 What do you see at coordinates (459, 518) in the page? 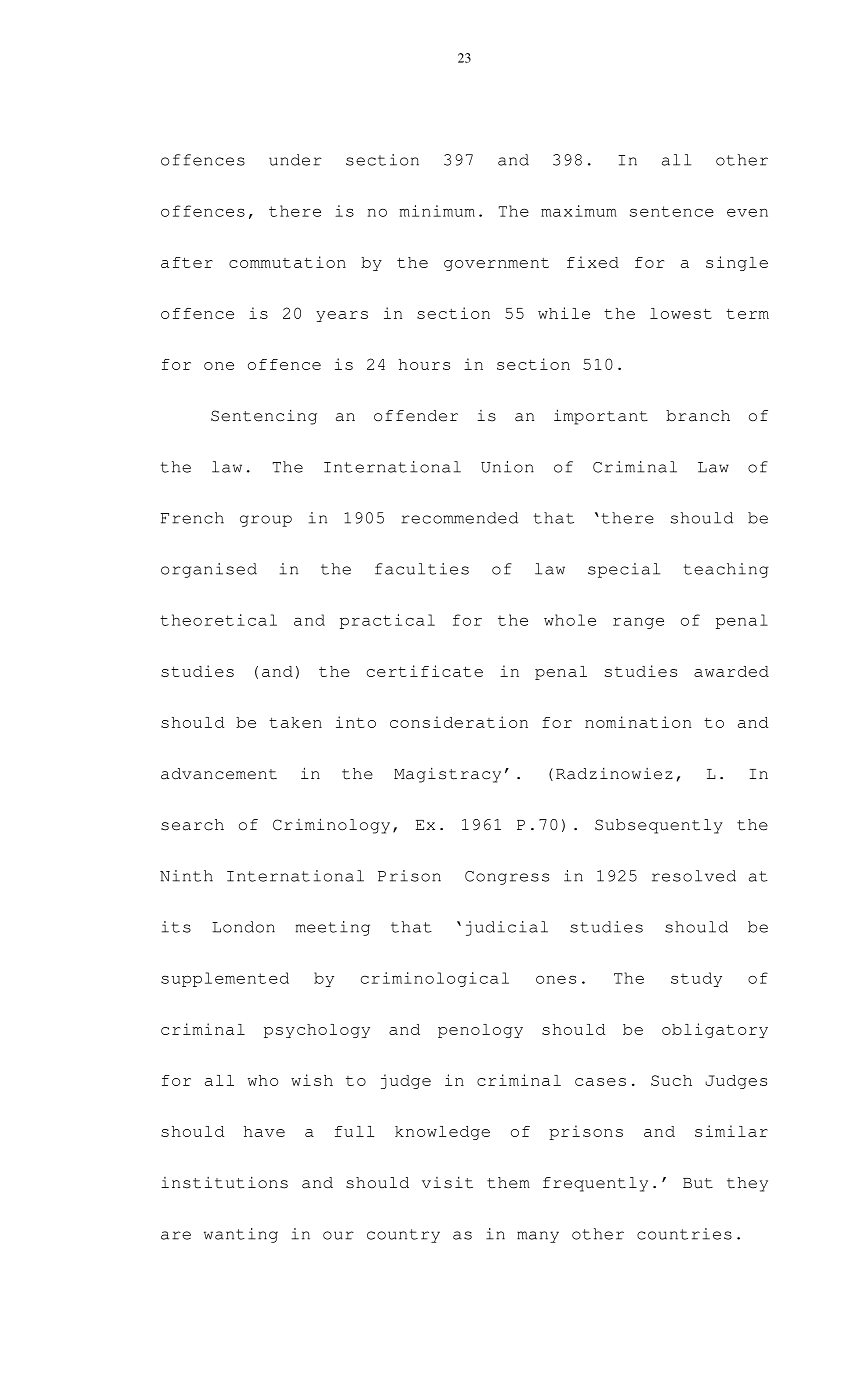
I see `recommended` at bounding box center [459, 518].
